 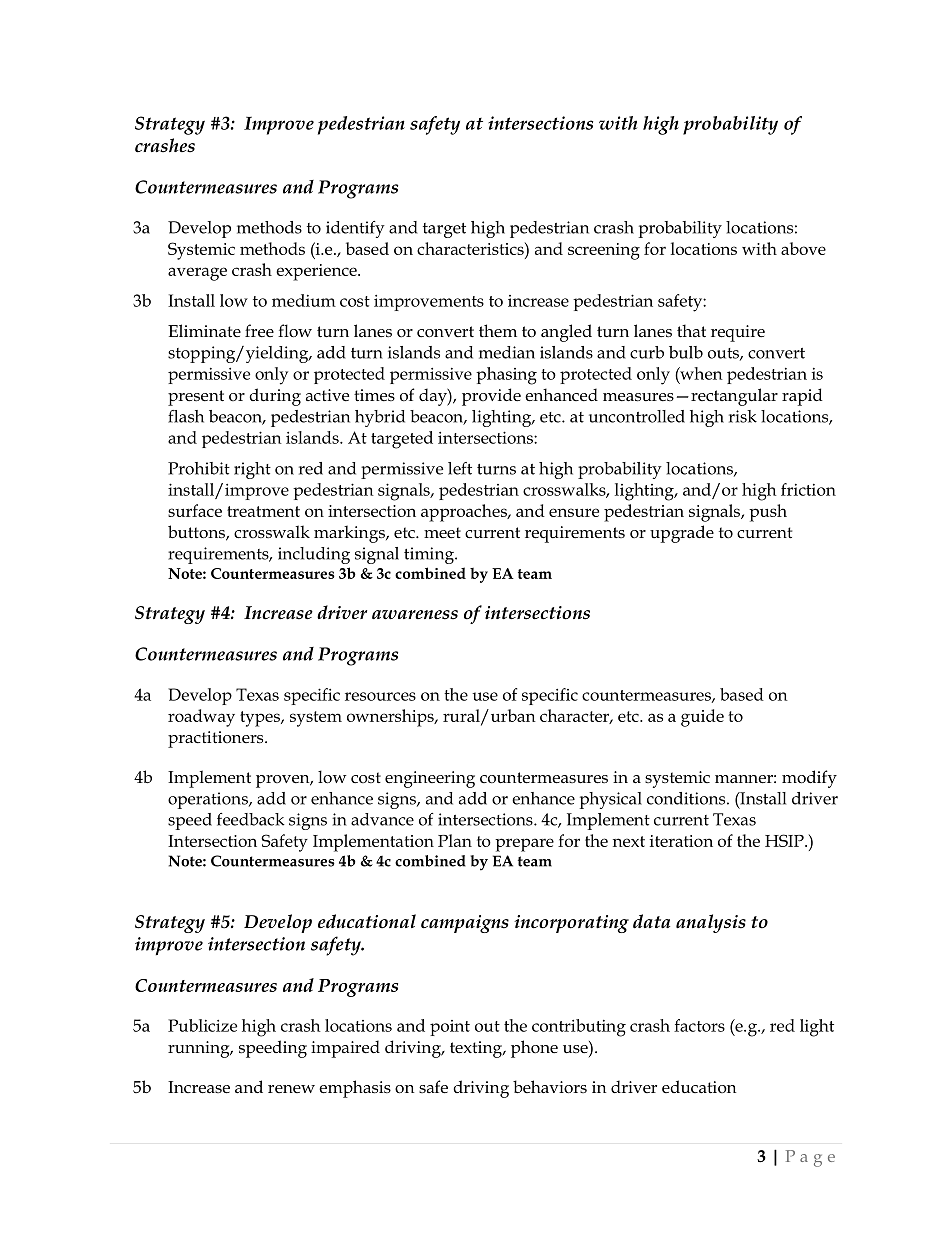 I want to click on above, so click(x=803, y=248).
